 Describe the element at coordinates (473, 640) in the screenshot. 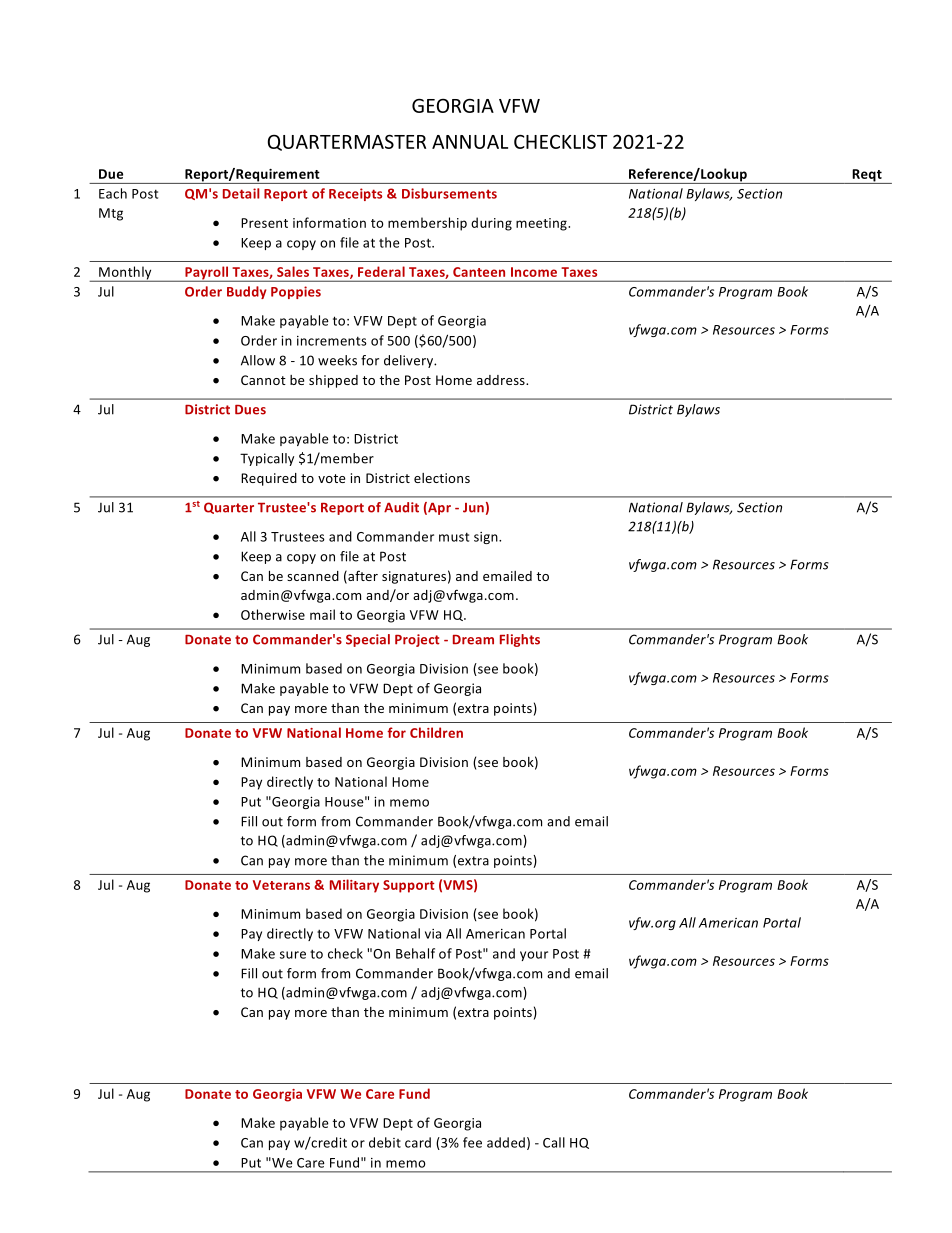

I see `Dream` at that location.
